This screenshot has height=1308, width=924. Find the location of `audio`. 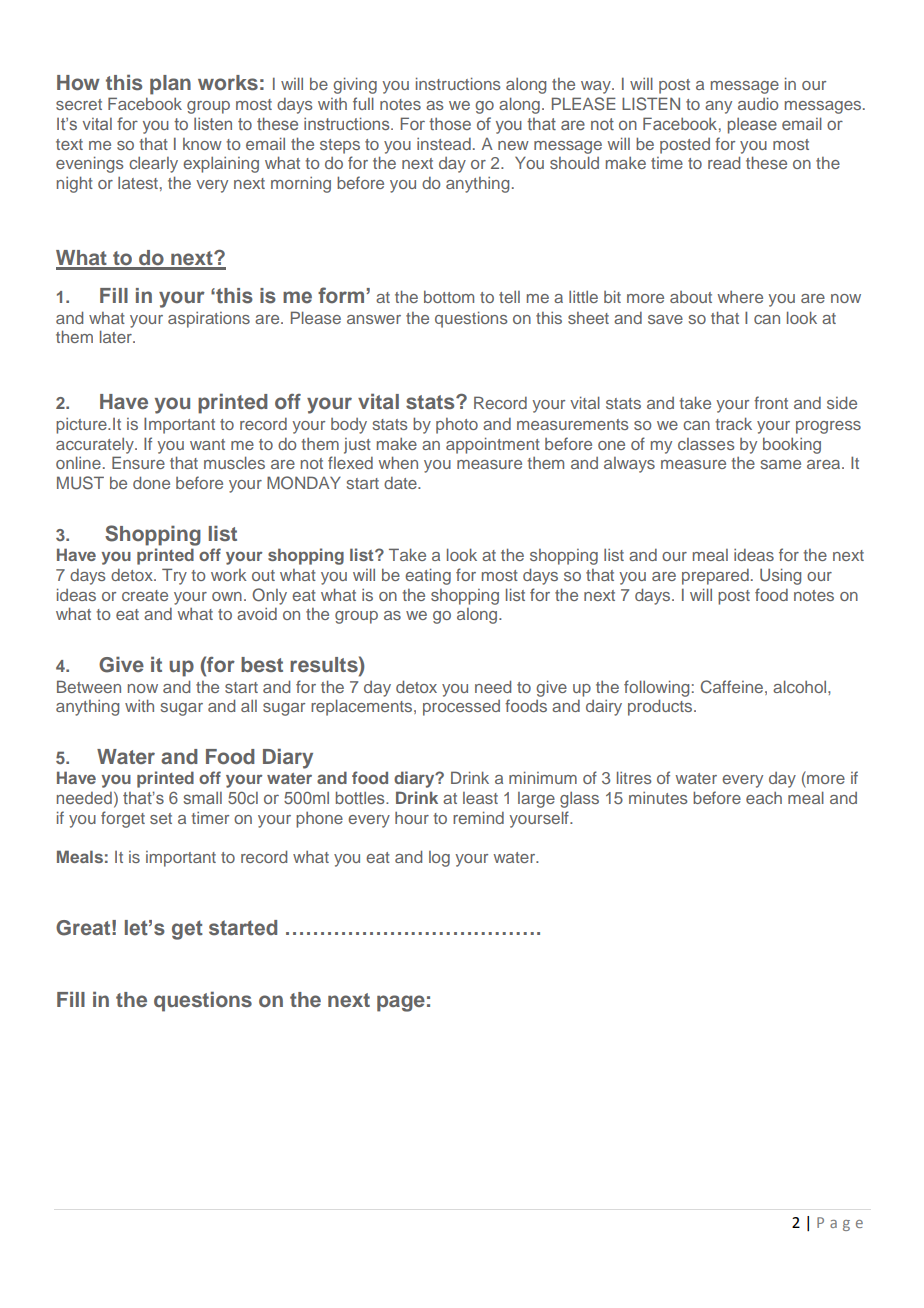

audio is located at coordinates (758, 103).
